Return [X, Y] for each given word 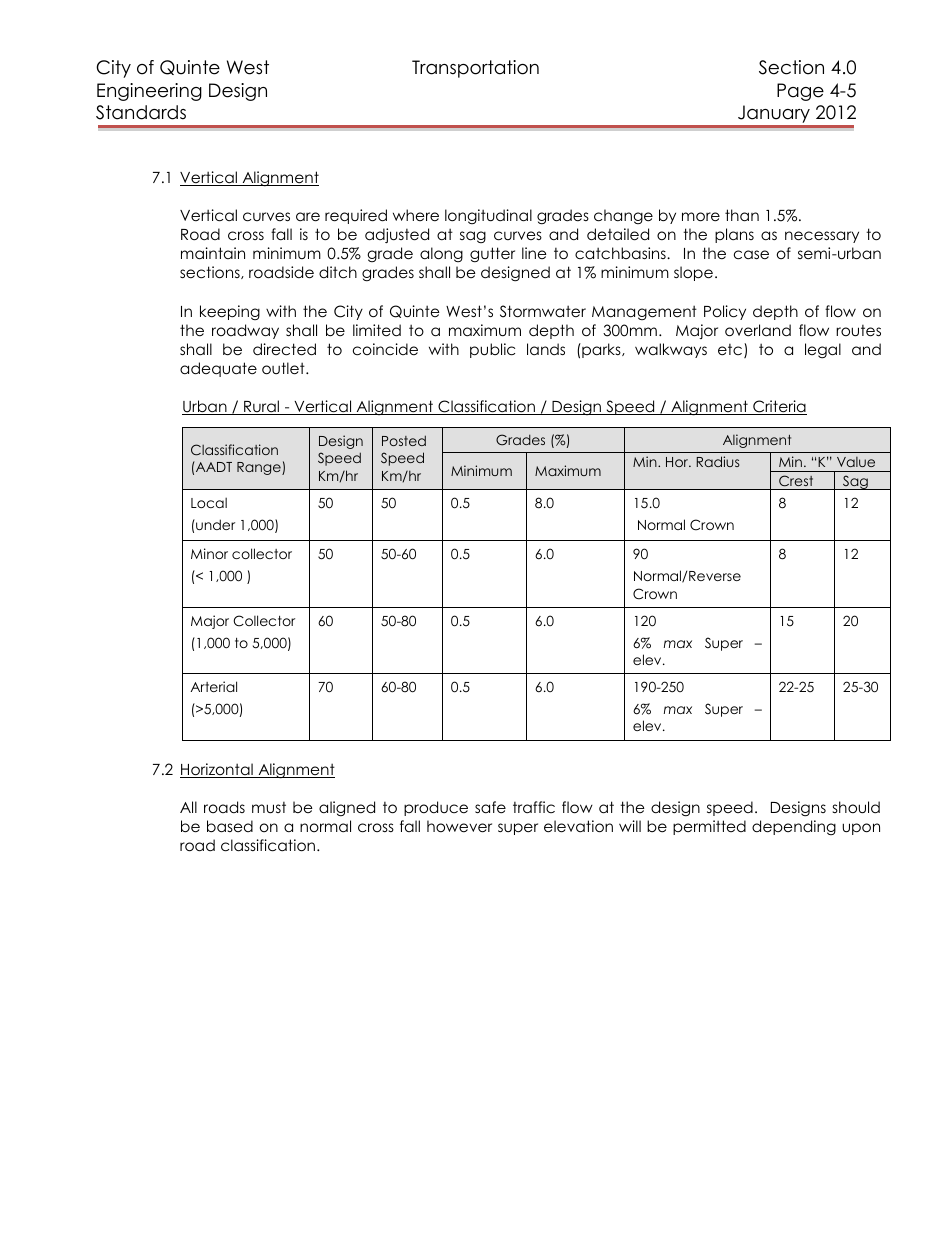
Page [800, 92]
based [230, 826]
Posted [404, 440]
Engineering [149, 92]
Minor [209, 553]
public [492, 350]
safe [490, 807]
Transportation [475, 69]
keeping [230, 312]
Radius [717, 461]
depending [794, 827]
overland [758, 330]
